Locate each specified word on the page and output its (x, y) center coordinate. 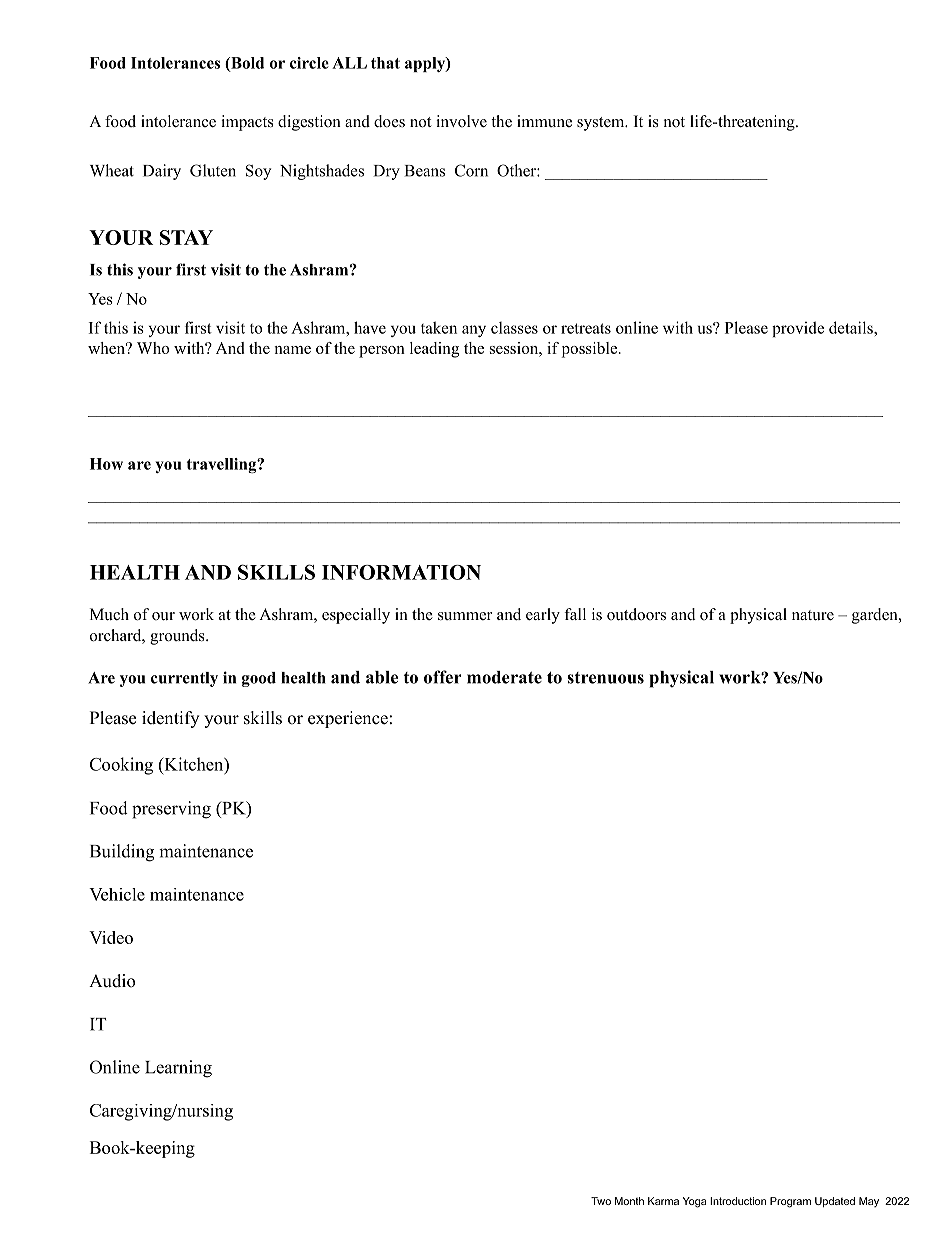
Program (790, 1202)
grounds (178, 637)
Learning (178, 1069)
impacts (247, 123)
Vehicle (117, 894)
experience (348, 719)
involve (461, 121)
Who (153, 348)
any (474, 331)
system (602, 124)
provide (798, 329)
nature (813, 615)
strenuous (606, 678)
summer (465, 616)
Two (601, 1201)
